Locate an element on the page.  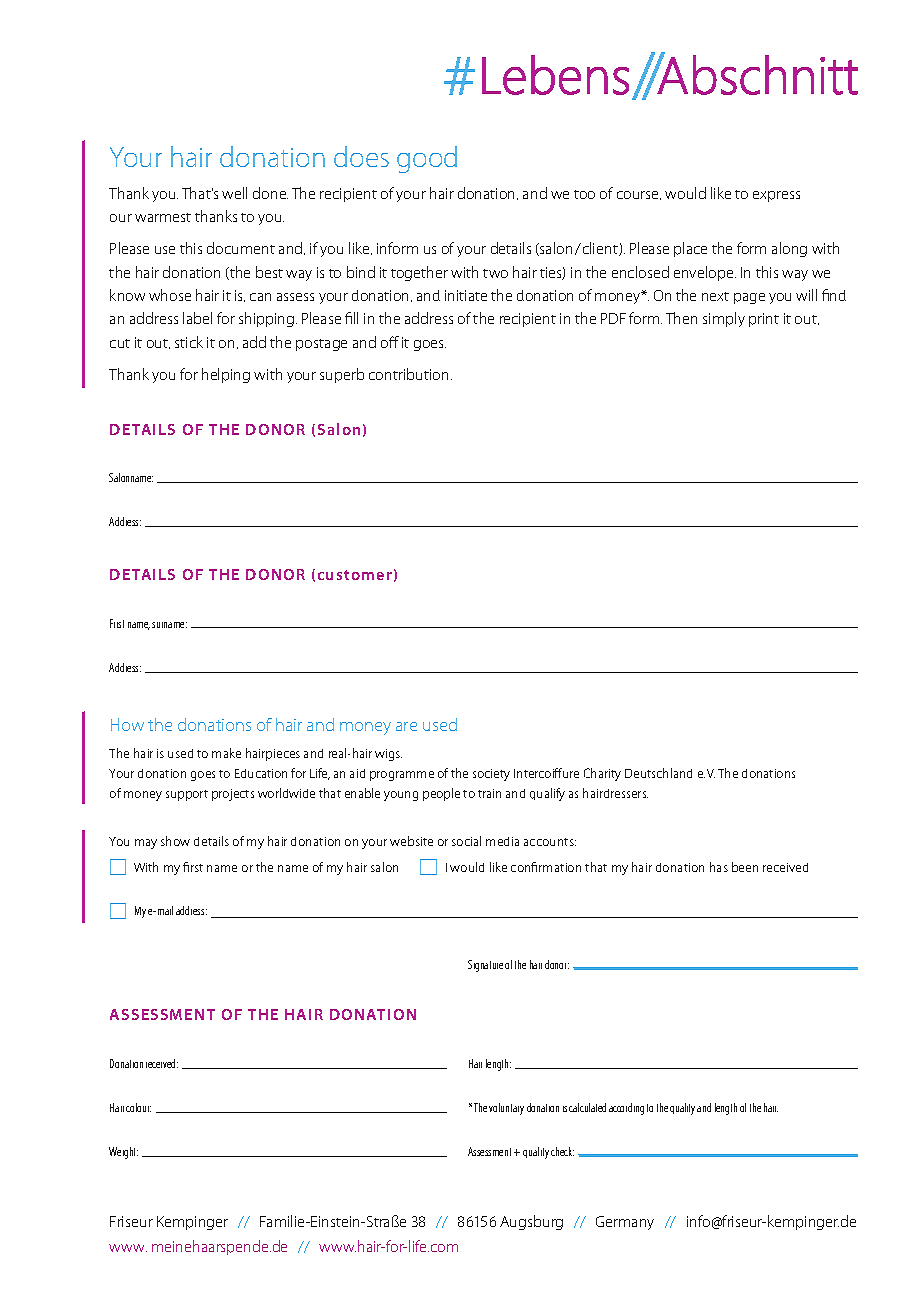
check is located at coordinates (562, 1151).
